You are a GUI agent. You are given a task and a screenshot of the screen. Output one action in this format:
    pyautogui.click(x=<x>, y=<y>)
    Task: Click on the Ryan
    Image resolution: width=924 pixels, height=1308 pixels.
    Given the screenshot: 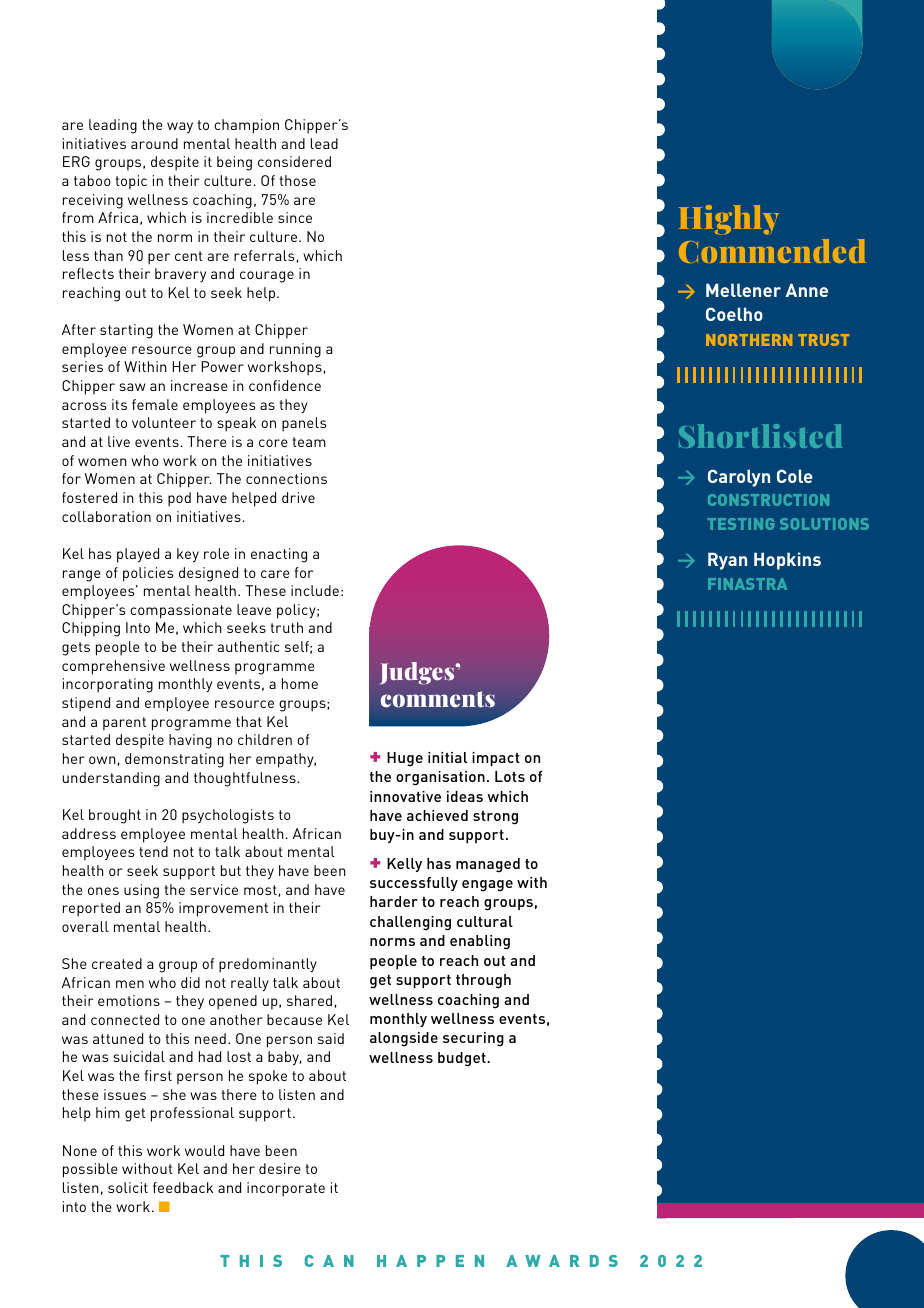 What is the action you would take?
    pyautogui.click(x=727, y=561)
